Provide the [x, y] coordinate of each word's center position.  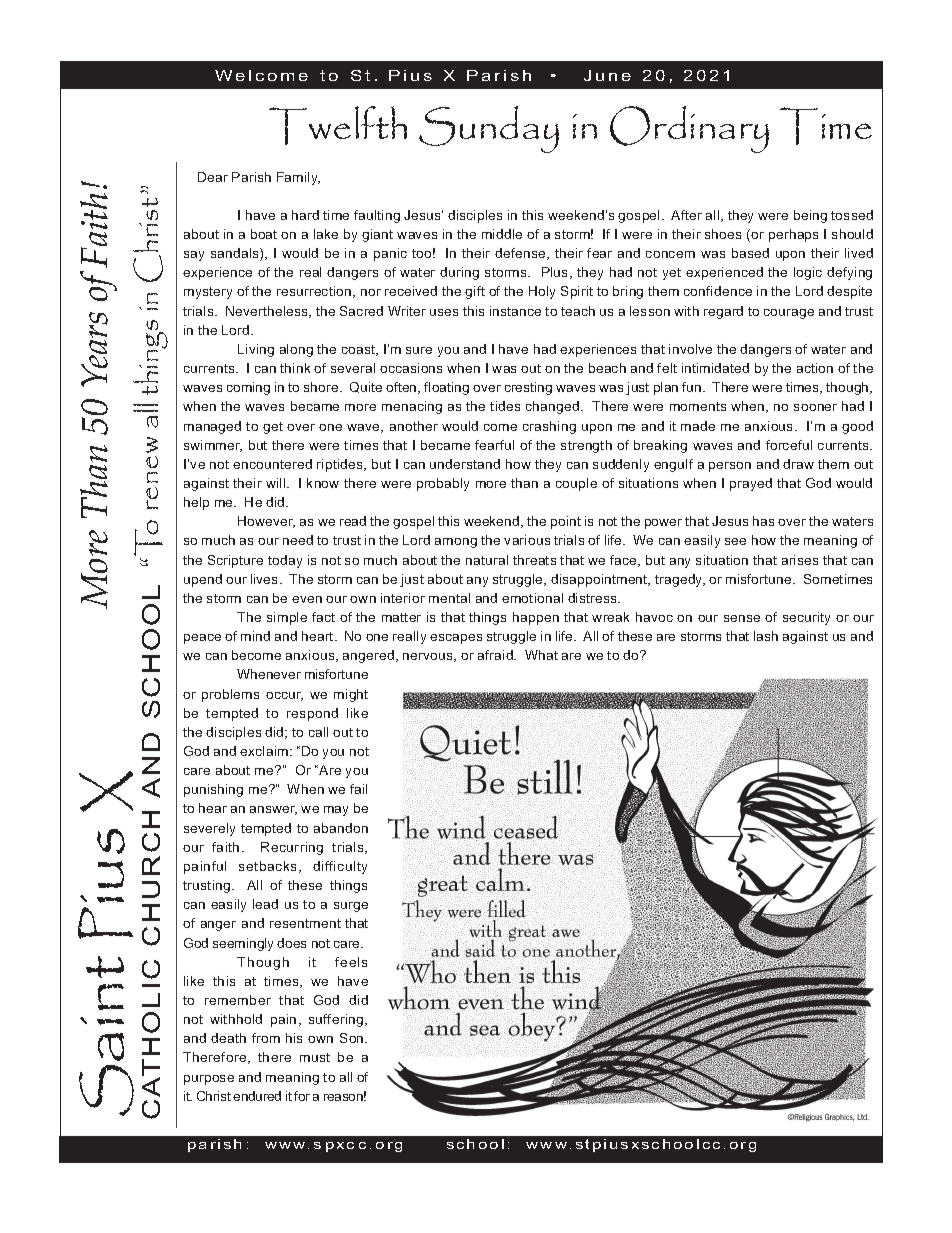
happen [536, 618]
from [266, 1038]
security [806, 618]
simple [287, 618]
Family [298, 178]
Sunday [489, 129]
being [810, 216]
